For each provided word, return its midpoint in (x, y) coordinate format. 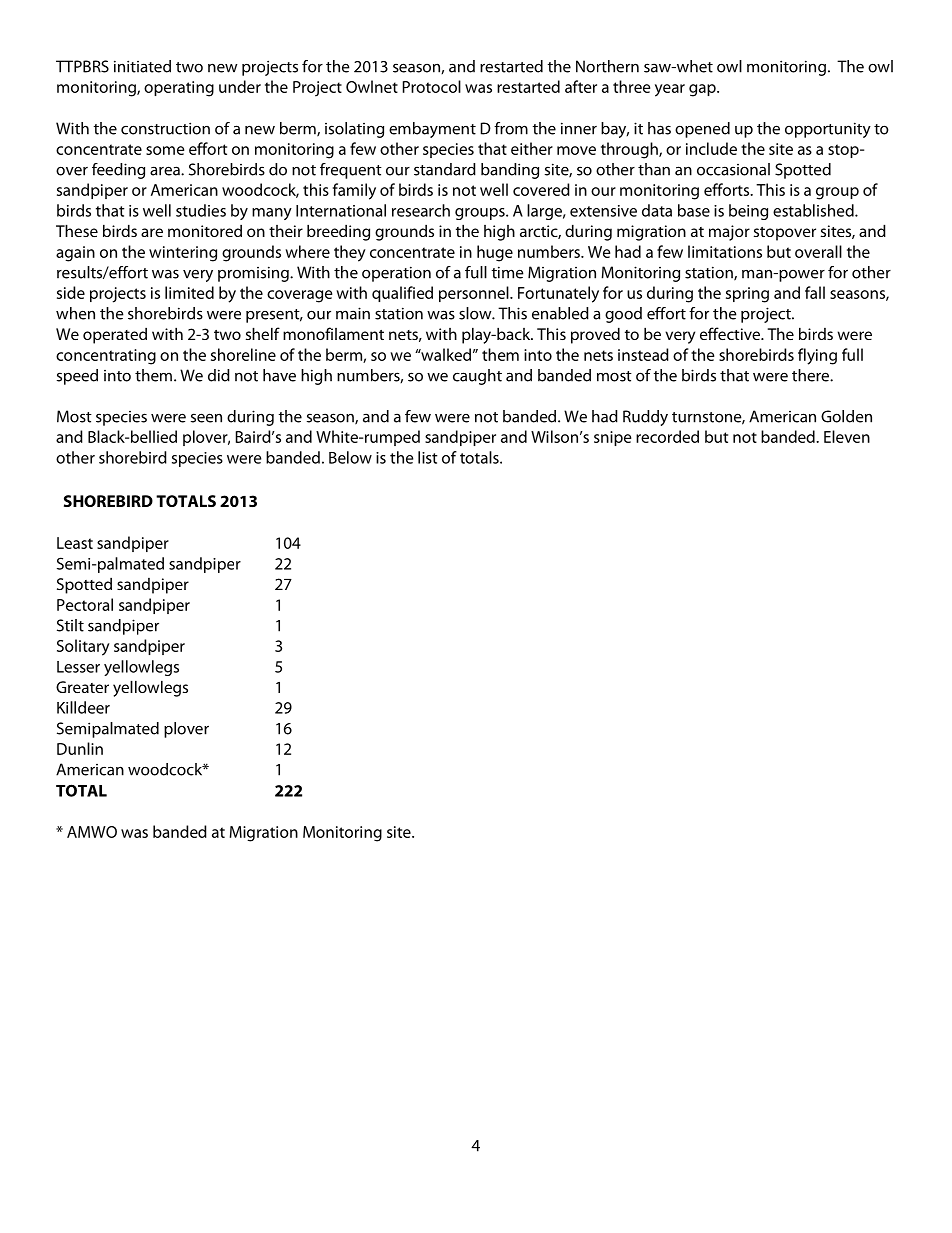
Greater (82, 687)
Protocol (432, 86)
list (427, 457)
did (219, 375)
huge (495, 253)
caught (477, 377)
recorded (667, 436)
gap (703, 90)
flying (817, 356)
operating (179, 89)
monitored (205, 231)
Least (75, 543)
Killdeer (83, 707)
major (729, 233)
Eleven (847, 436)
